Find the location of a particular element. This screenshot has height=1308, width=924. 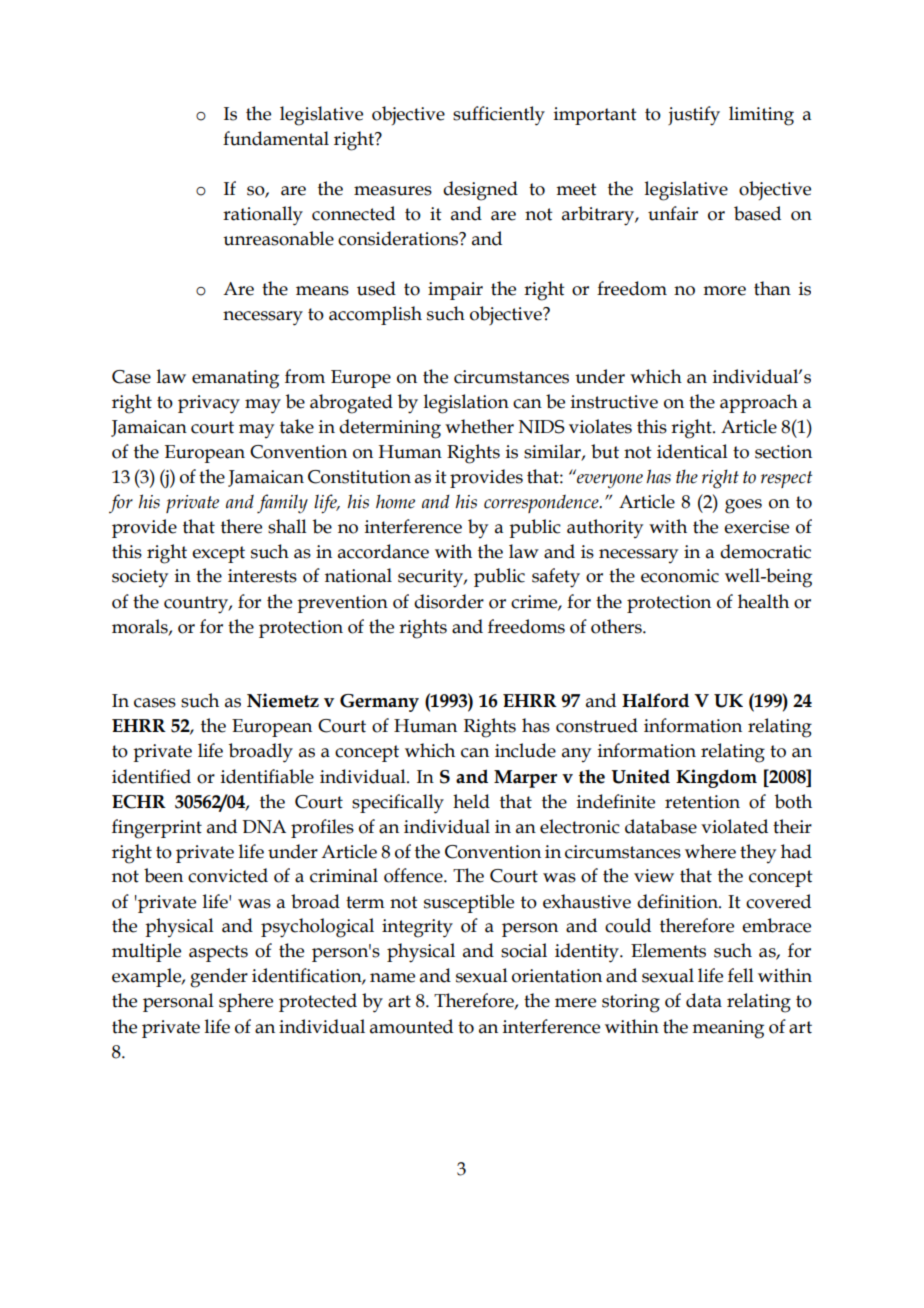

identical is located at coordinates (692, 451).
